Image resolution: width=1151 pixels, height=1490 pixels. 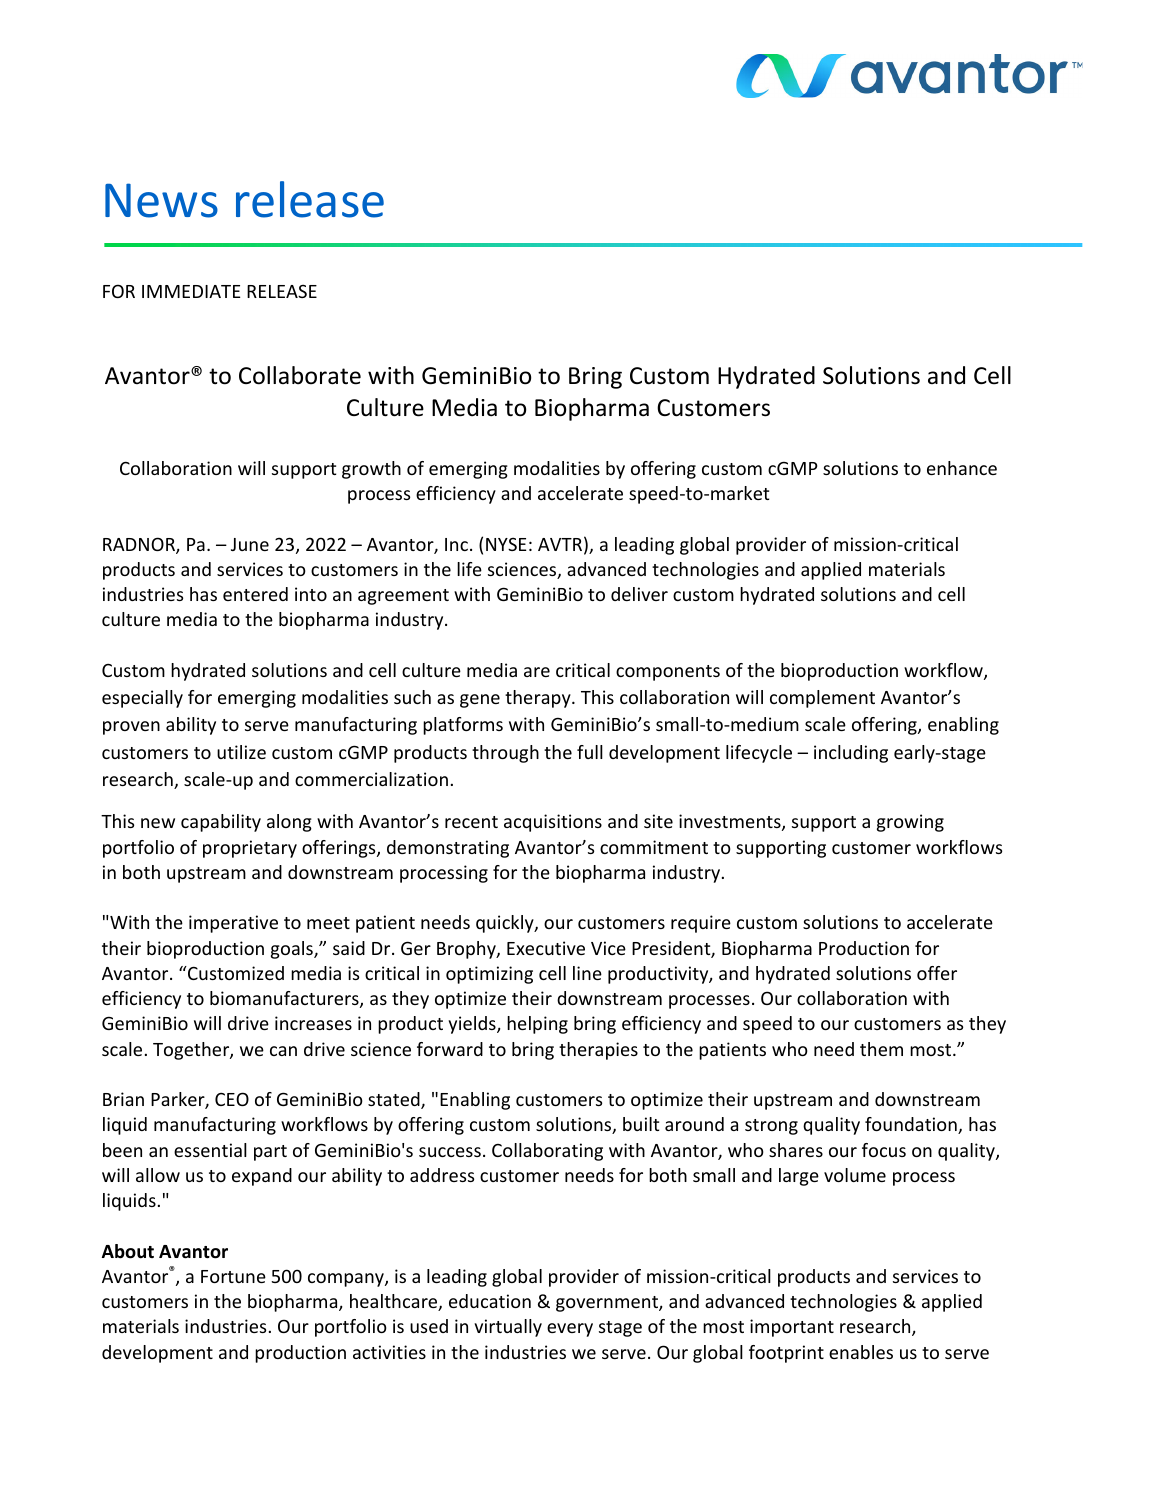 What do you see at coordinates (851, 754) in the image?
I see `including` at bounding box center [851, 754].
